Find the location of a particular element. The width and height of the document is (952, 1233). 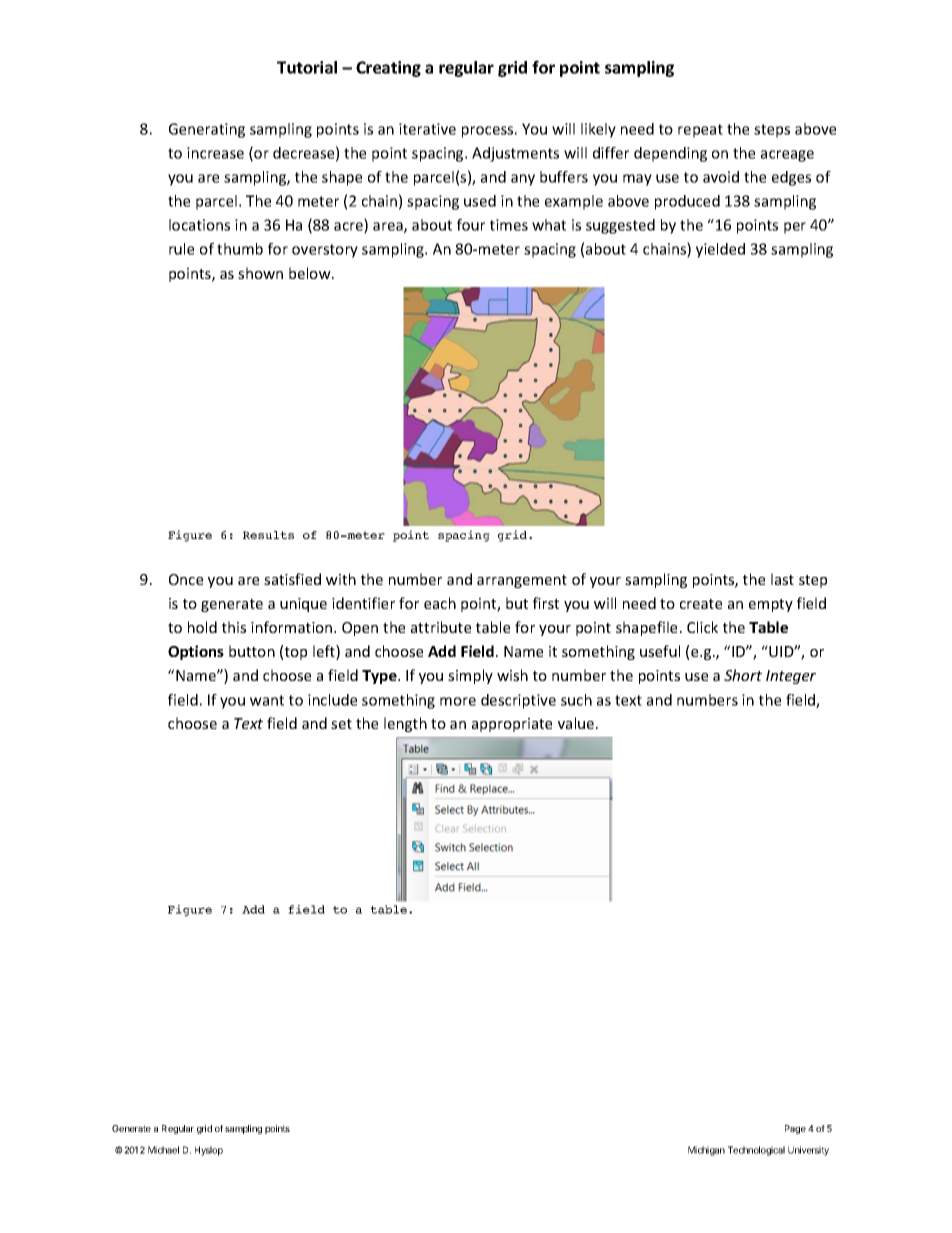

last is located at coordinates (782, 579).
